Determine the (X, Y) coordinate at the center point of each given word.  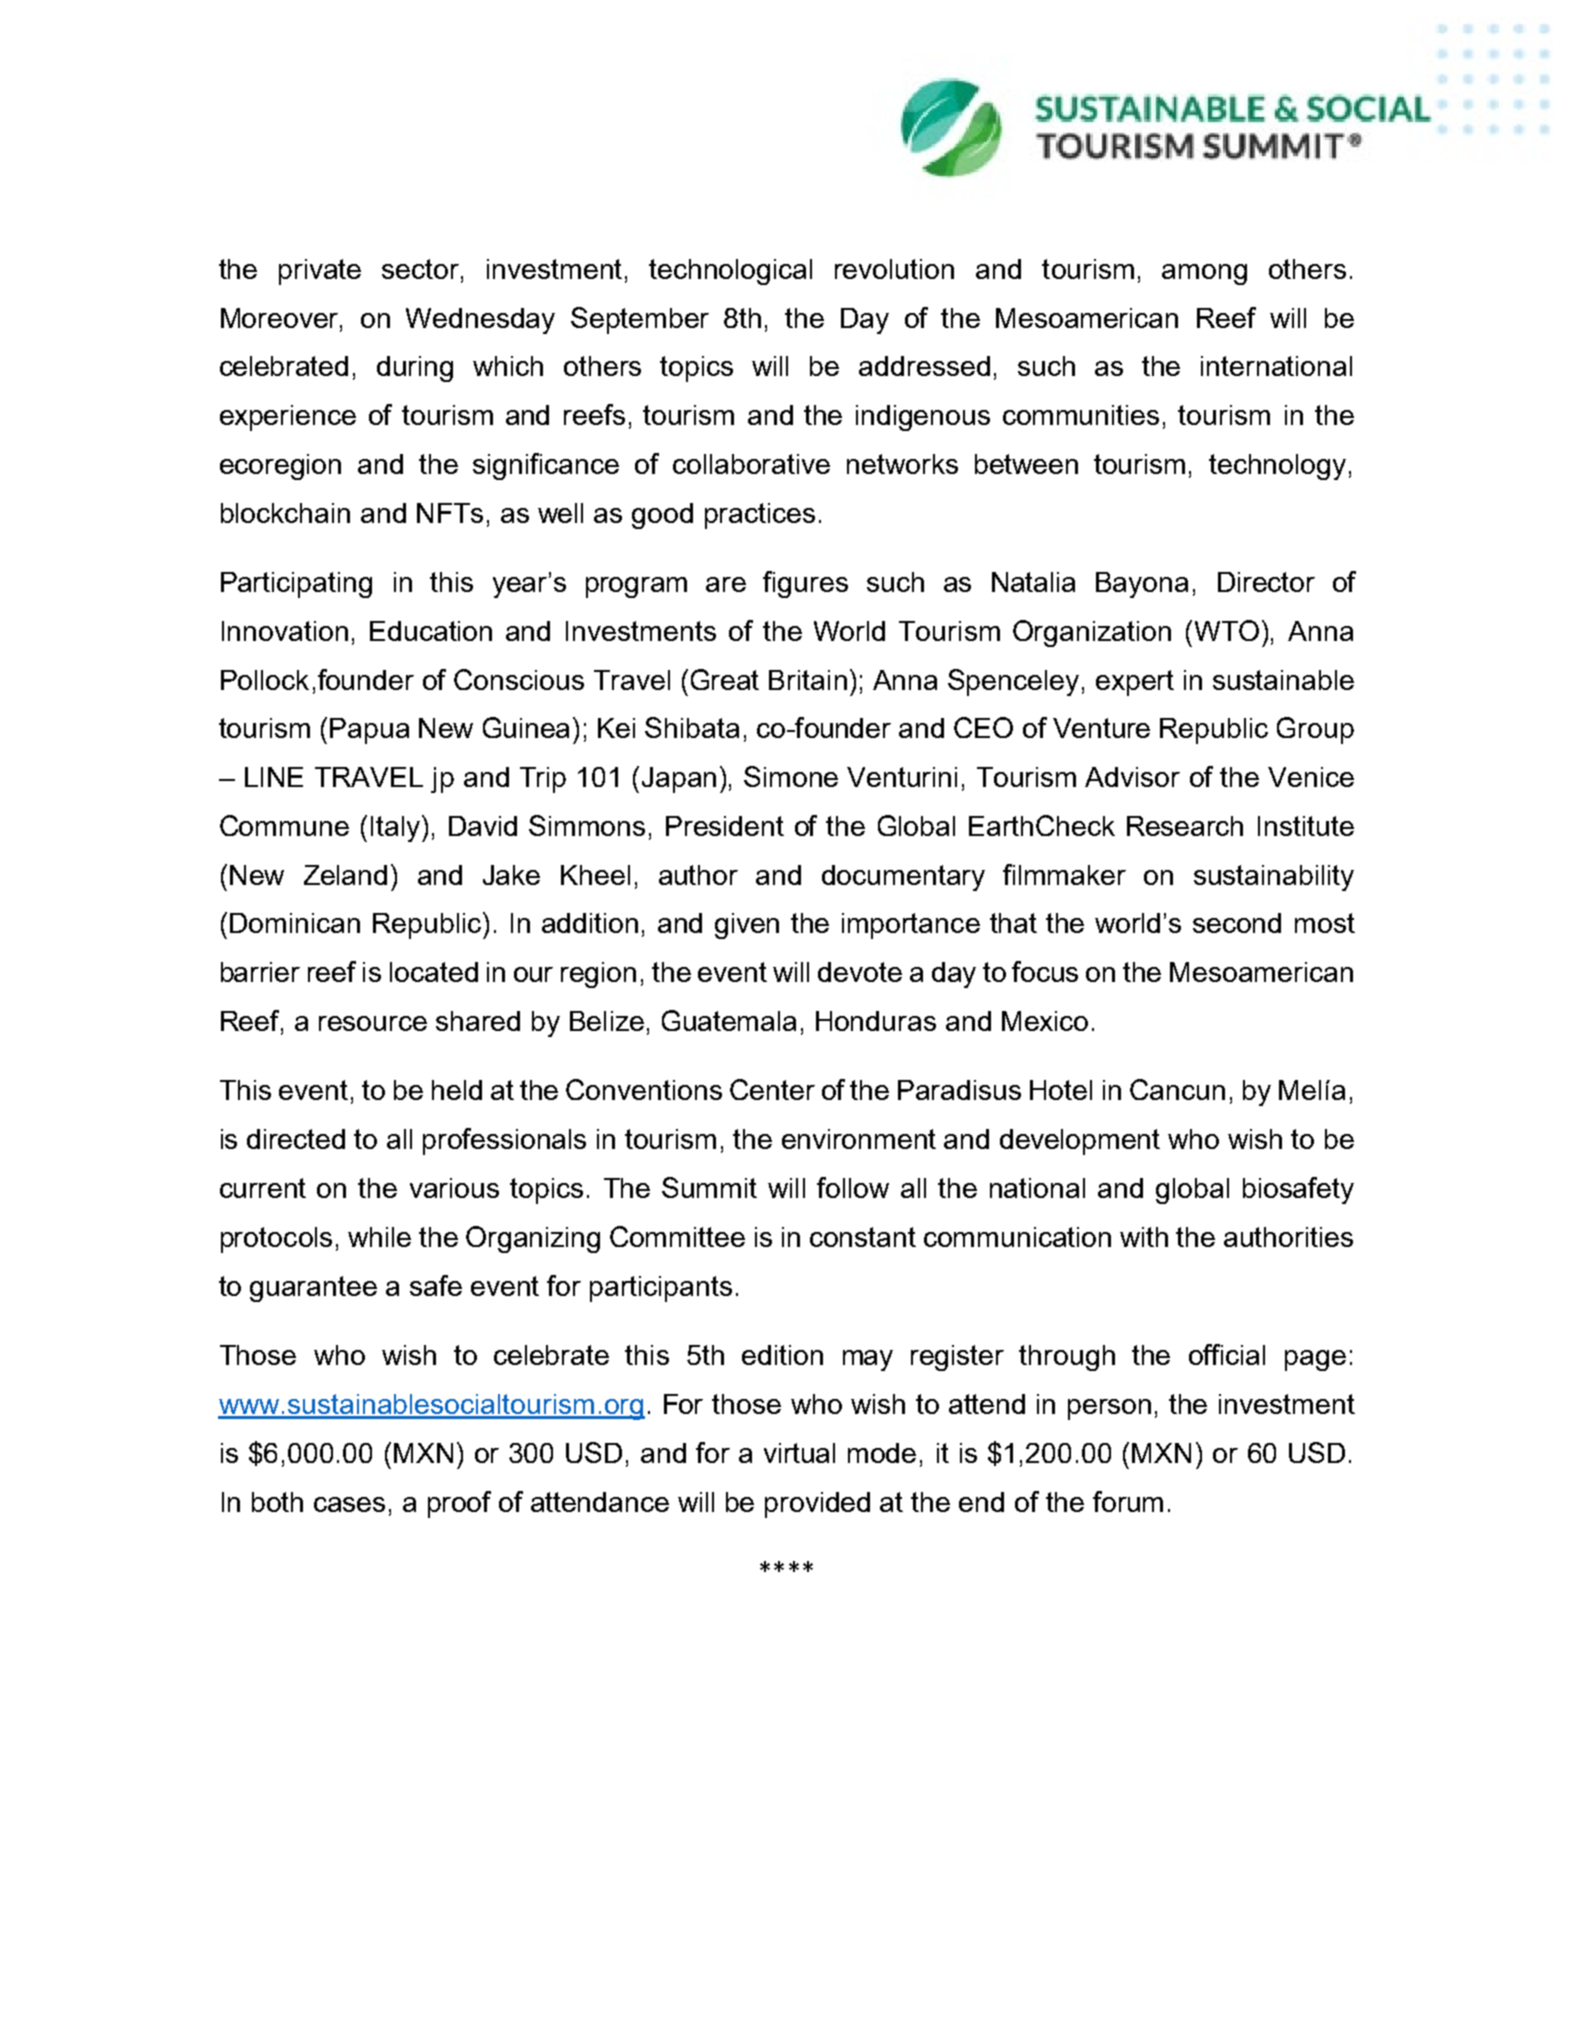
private (320, 272)
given (747, 926)
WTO (1227, 630)
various (454, 1188)
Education (431, 631)
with (1144, 1237)
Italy (397, 828)
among (1204, 274)
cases (349, 1504)
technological (730, 272)
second (1237, 923)
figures (805, 584)
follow (853, 1187)
